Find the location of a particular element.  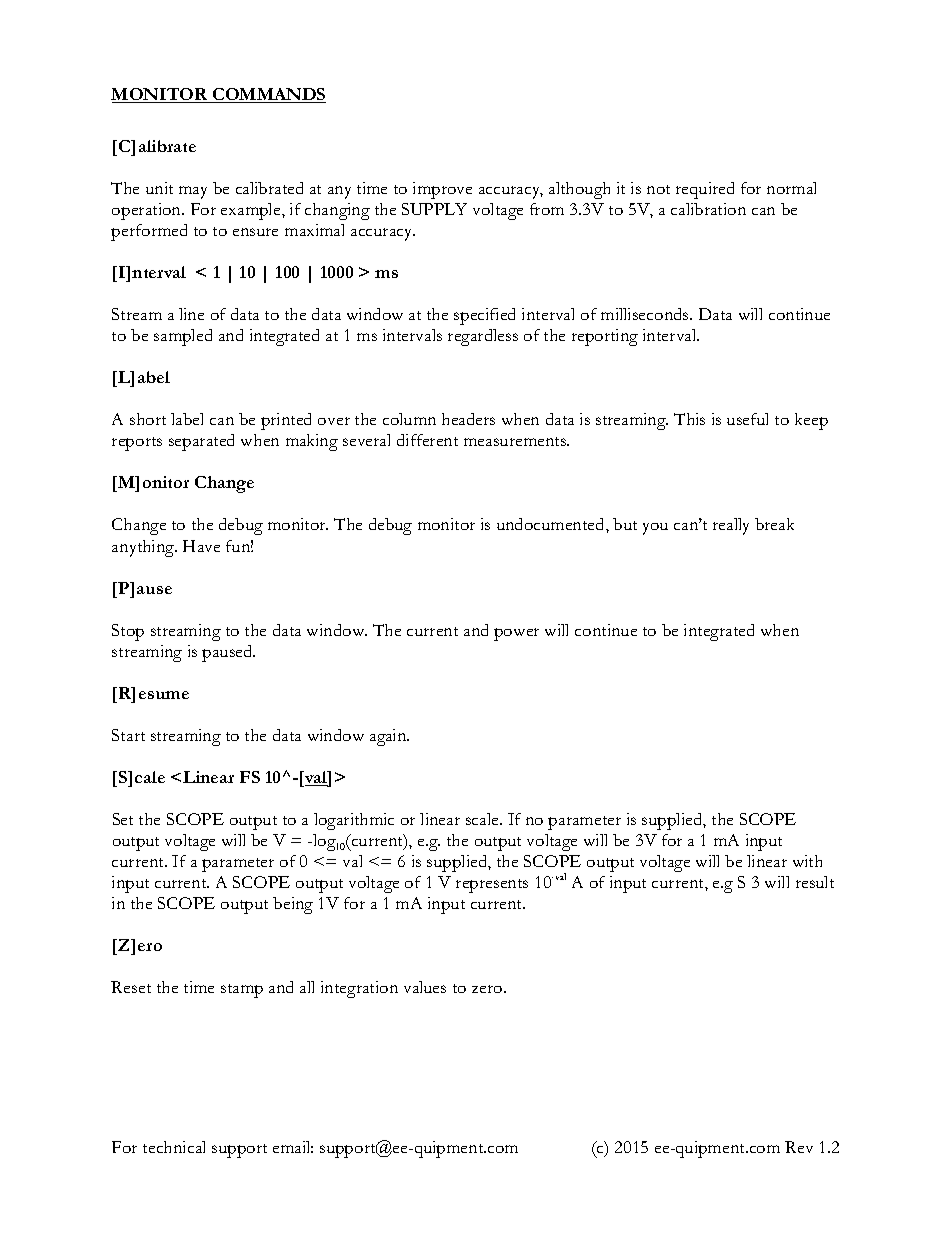

really is located at coordinates (731, 526).
